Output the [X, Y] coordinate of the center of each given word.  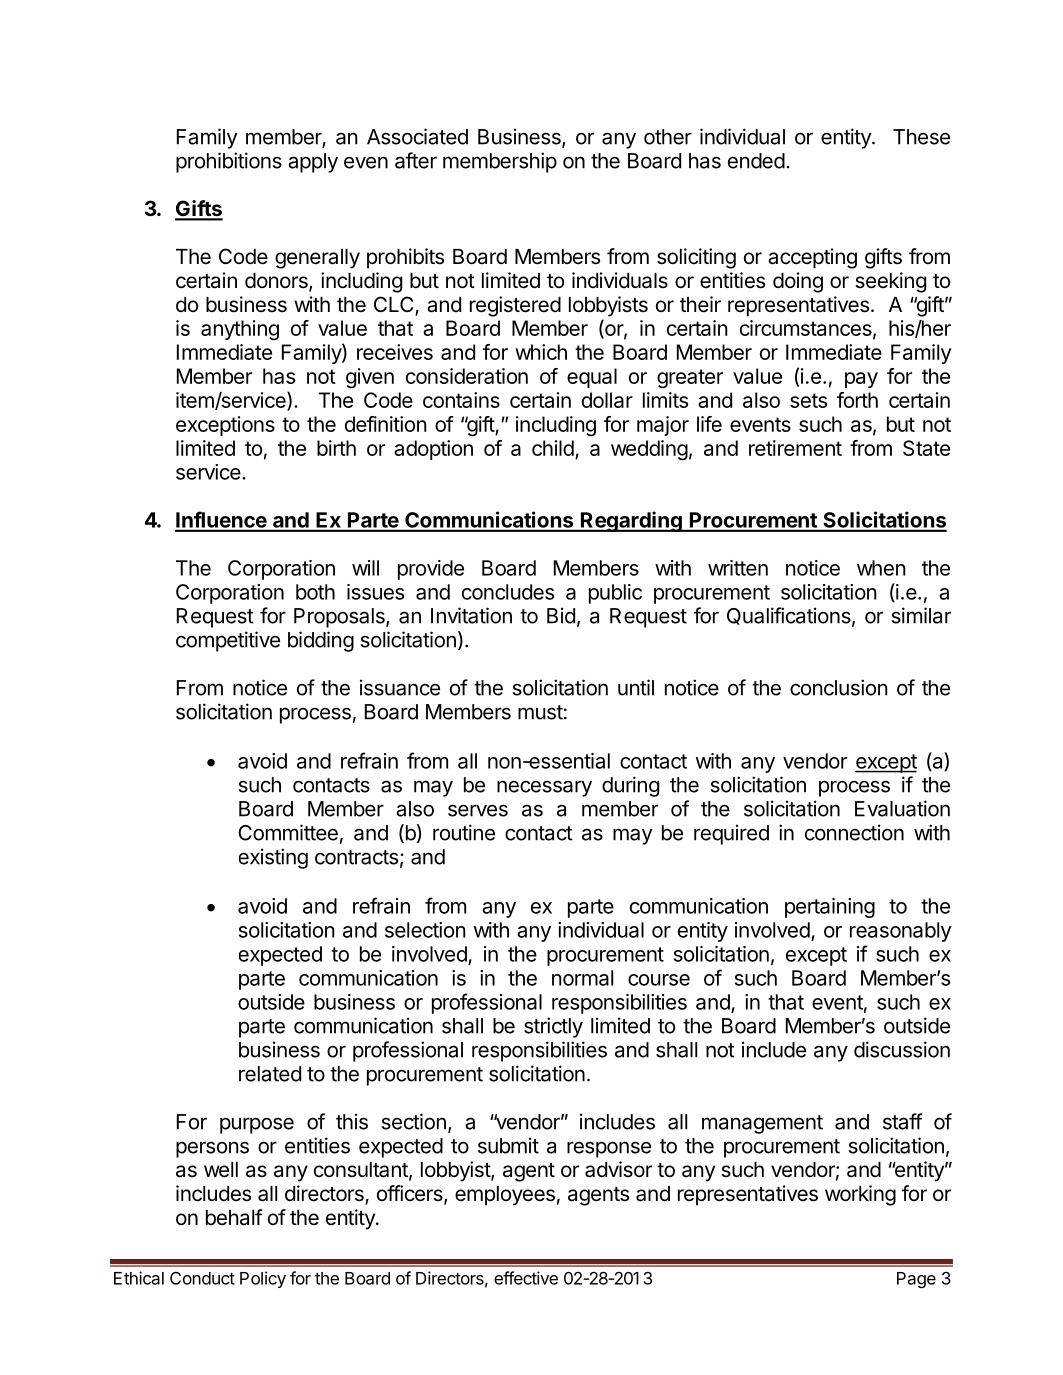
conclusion [839, 687]
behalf [234, 1217]
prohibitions [229, 162]
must [540, 712]
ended [756, 161]
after [416, 160]
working [860, 1195]
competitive [228, 641]
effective [526, 1278]
